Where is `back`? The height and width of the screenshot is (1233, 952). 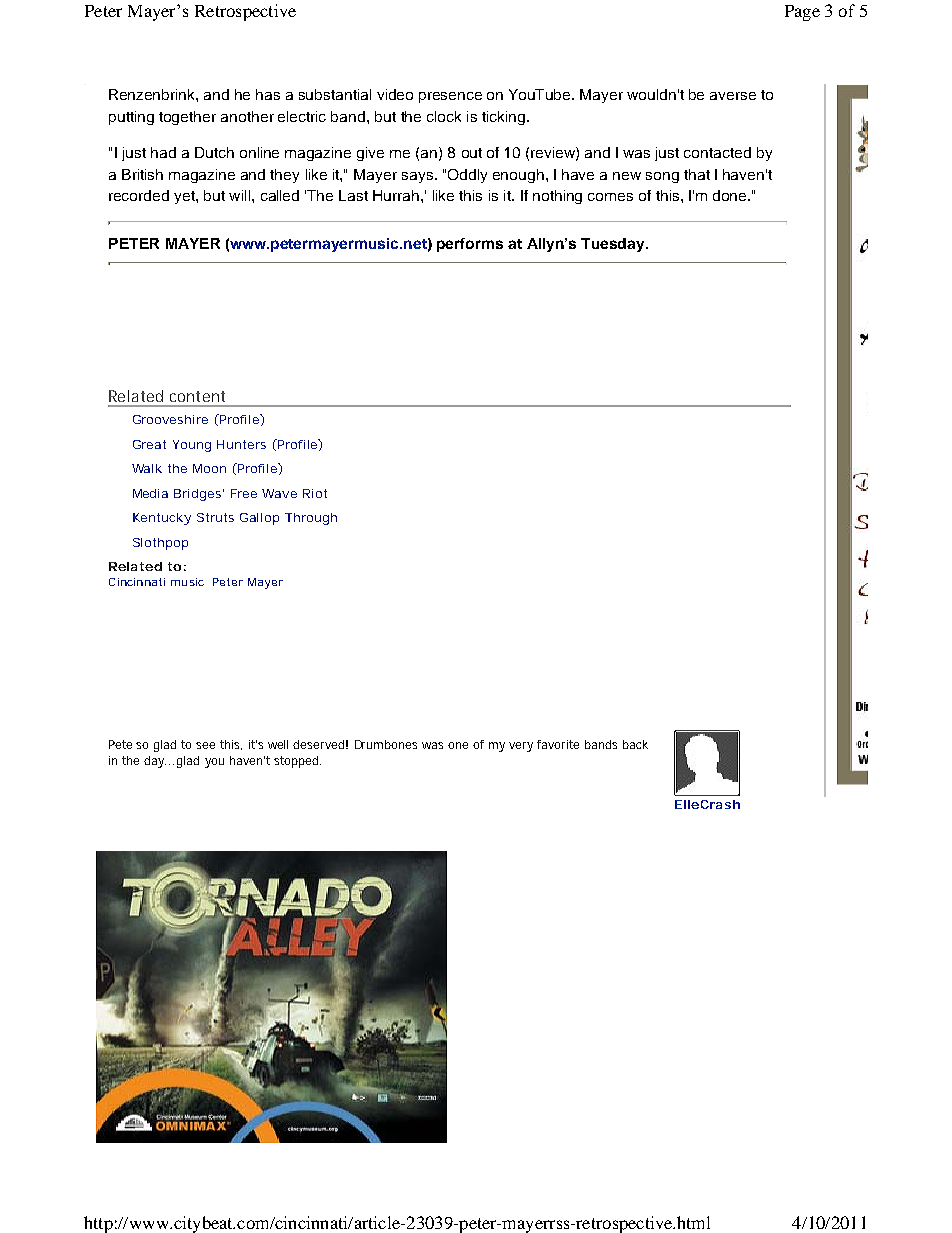 back is located at coordinates (635, 744).
